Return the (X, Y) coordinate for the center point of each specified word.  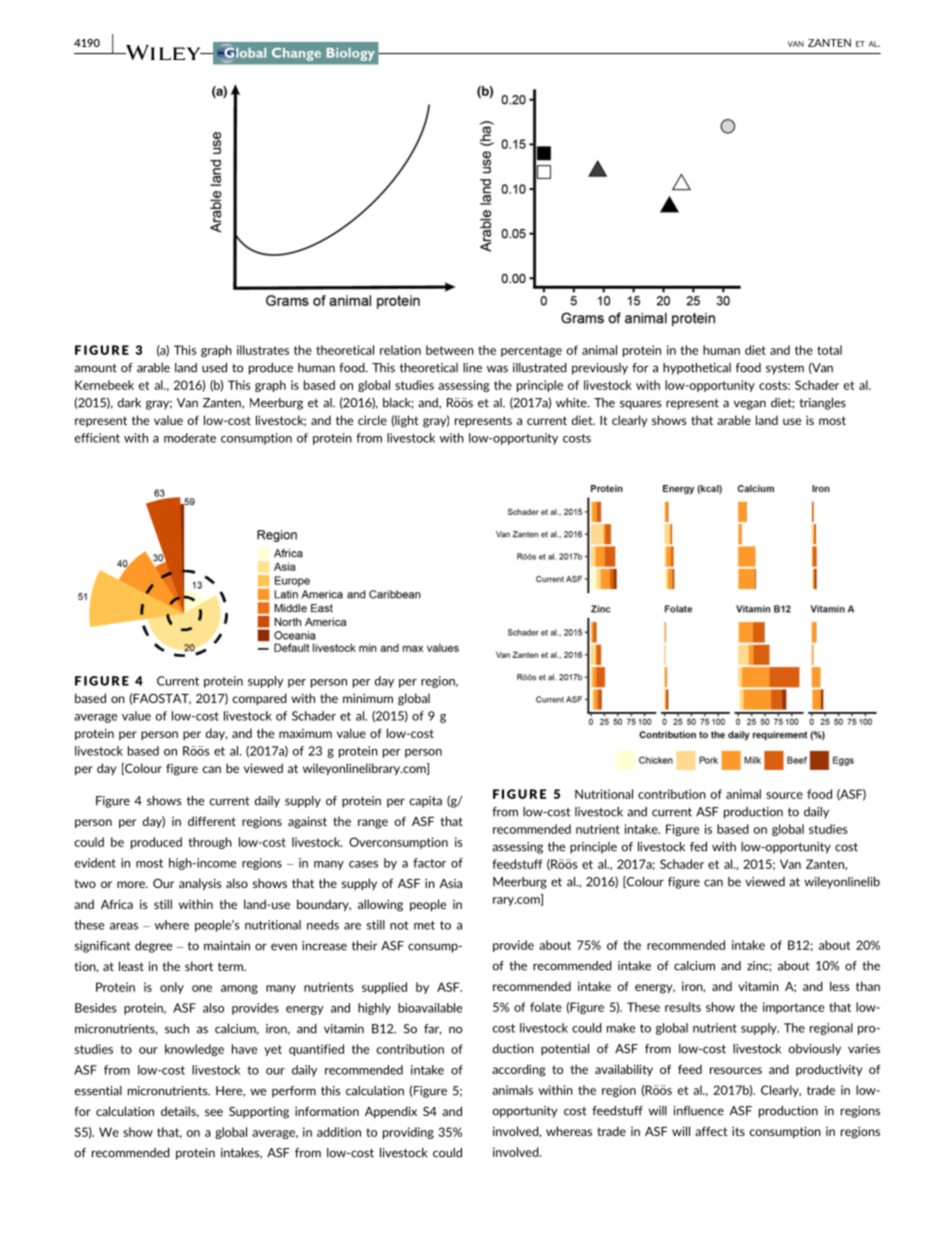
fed (698, 847)
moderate (190, 438)
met (424, 925)
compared (260, 699)
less (839, 986)
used (214, 368)
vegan (750, 405)
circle (372, 420)
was (497, 369)
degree (153, 947)
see (214, 1112)
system (785, 369)
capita (426, 802)
